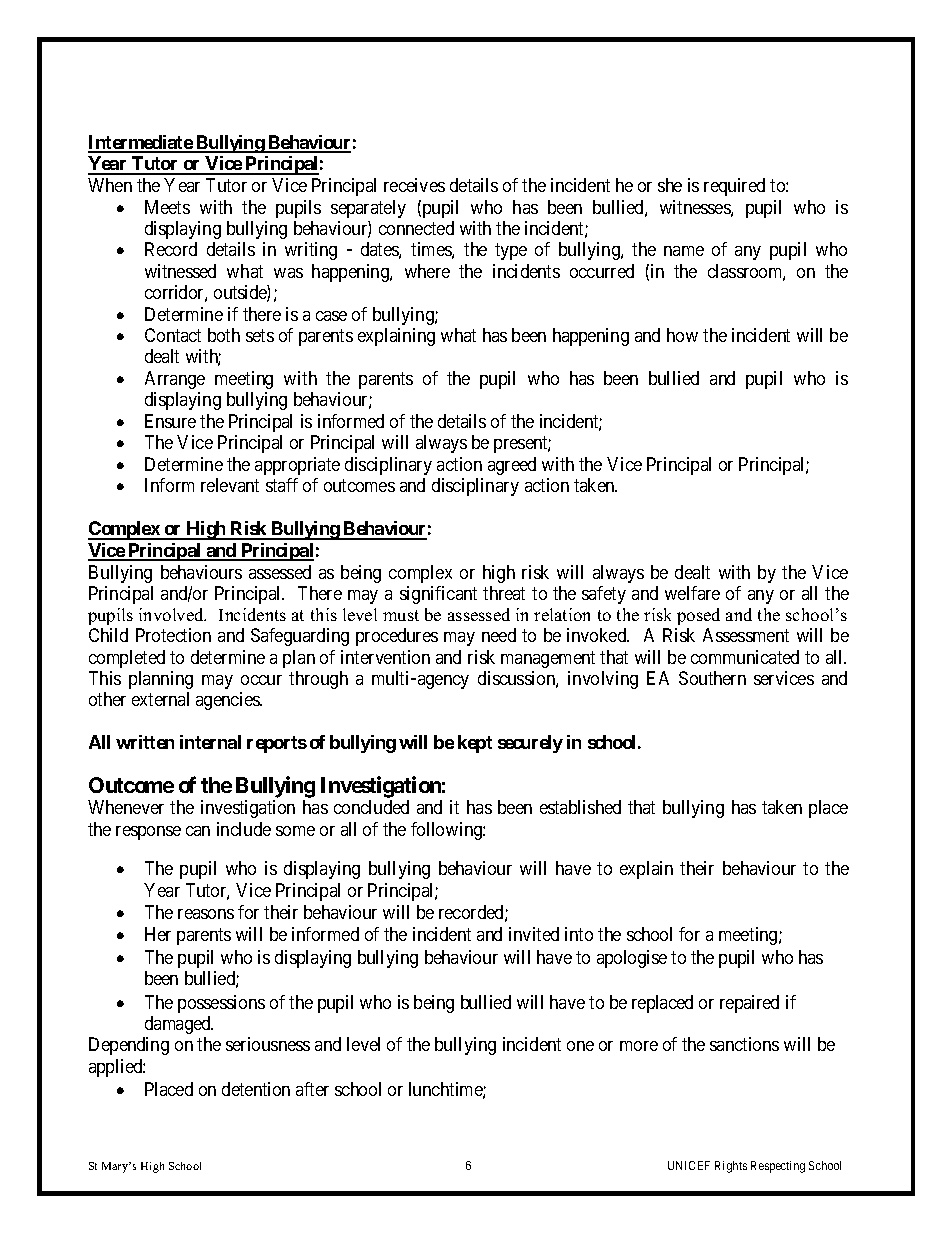  Describe the element at coordinates (173, 635) in the screenshot. I see `Protection` at that location.
